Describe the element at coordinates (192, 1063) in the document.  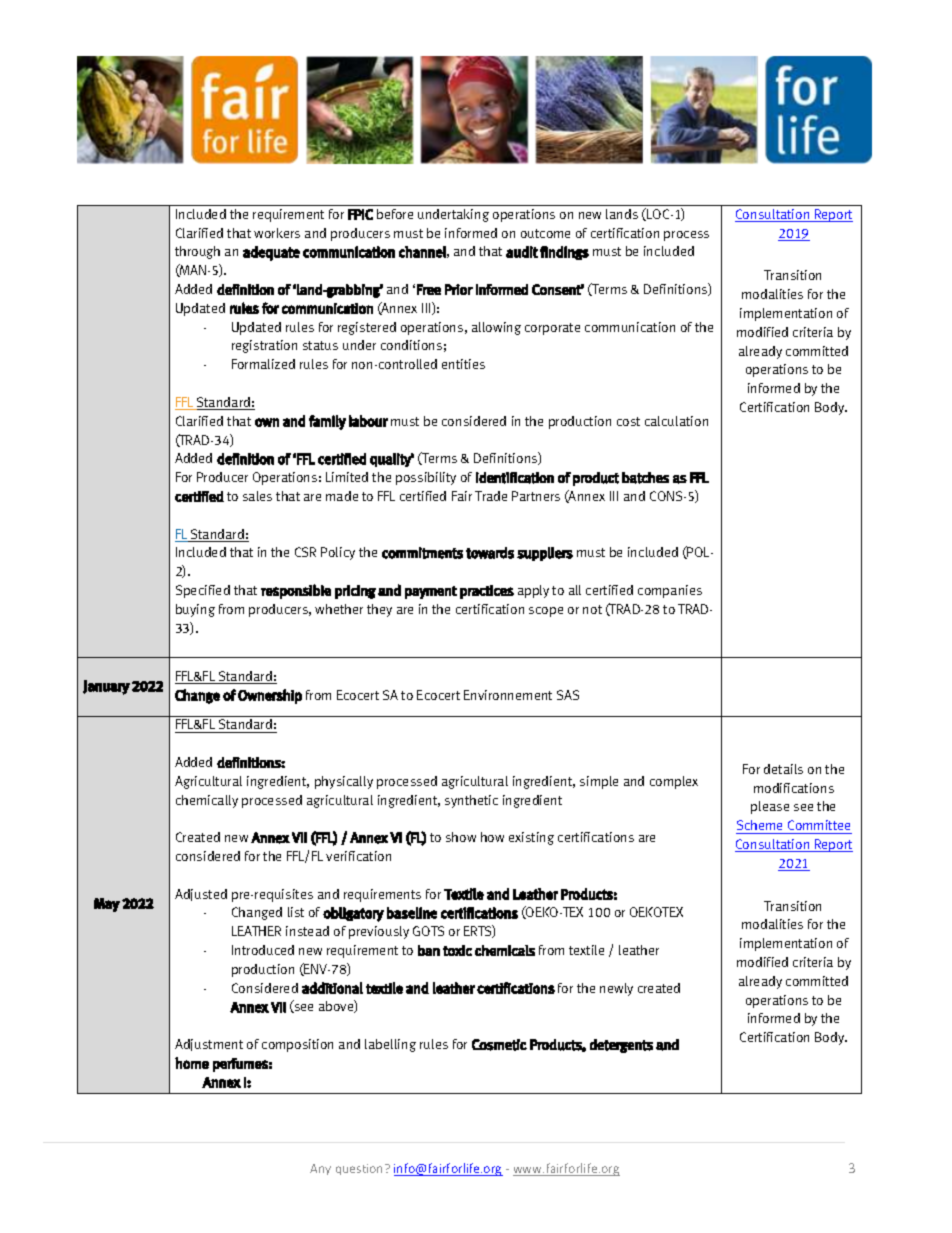
I see `home` at that location.
